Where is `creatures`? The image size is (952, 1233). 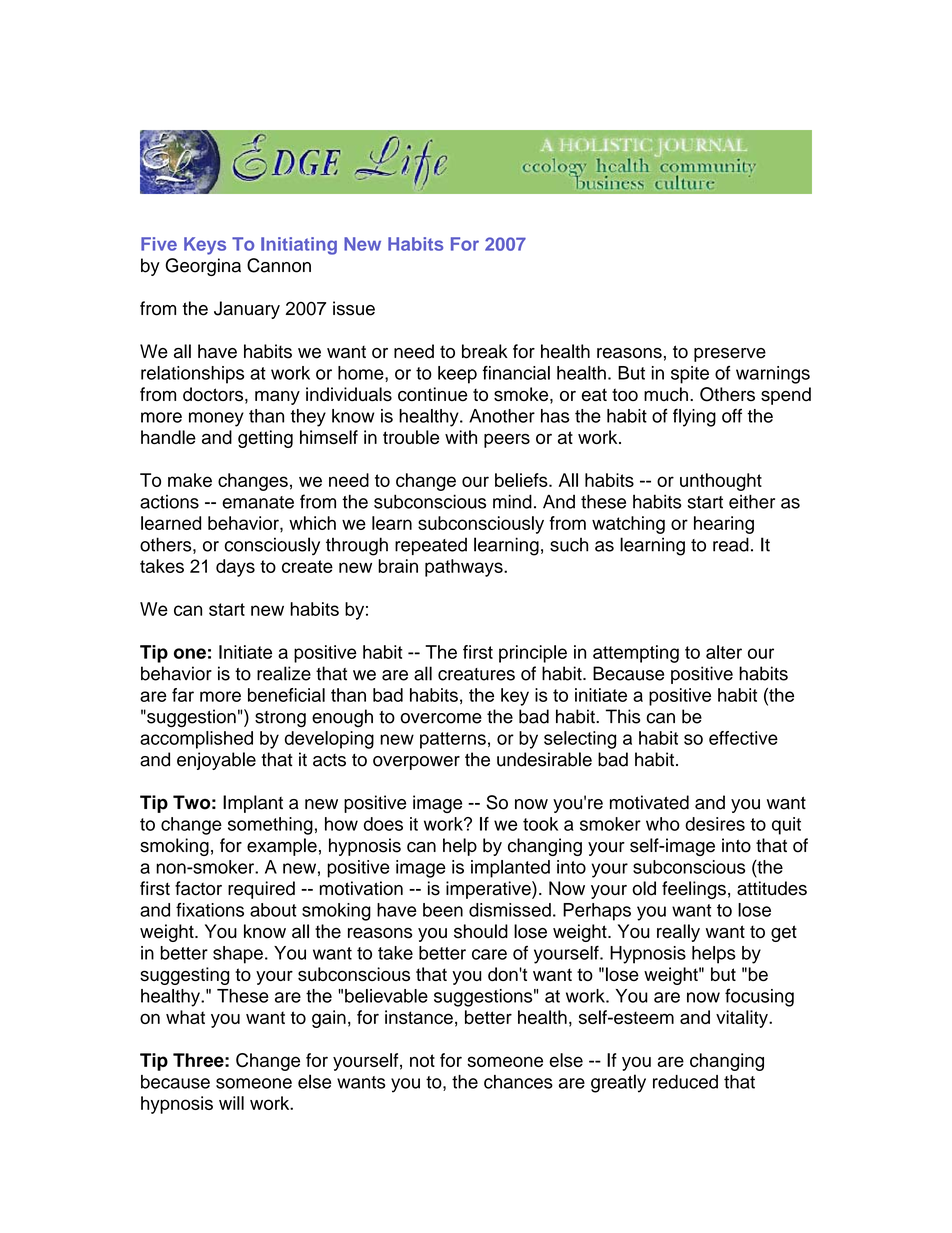 creatures is located at coordinates (476, 674).
